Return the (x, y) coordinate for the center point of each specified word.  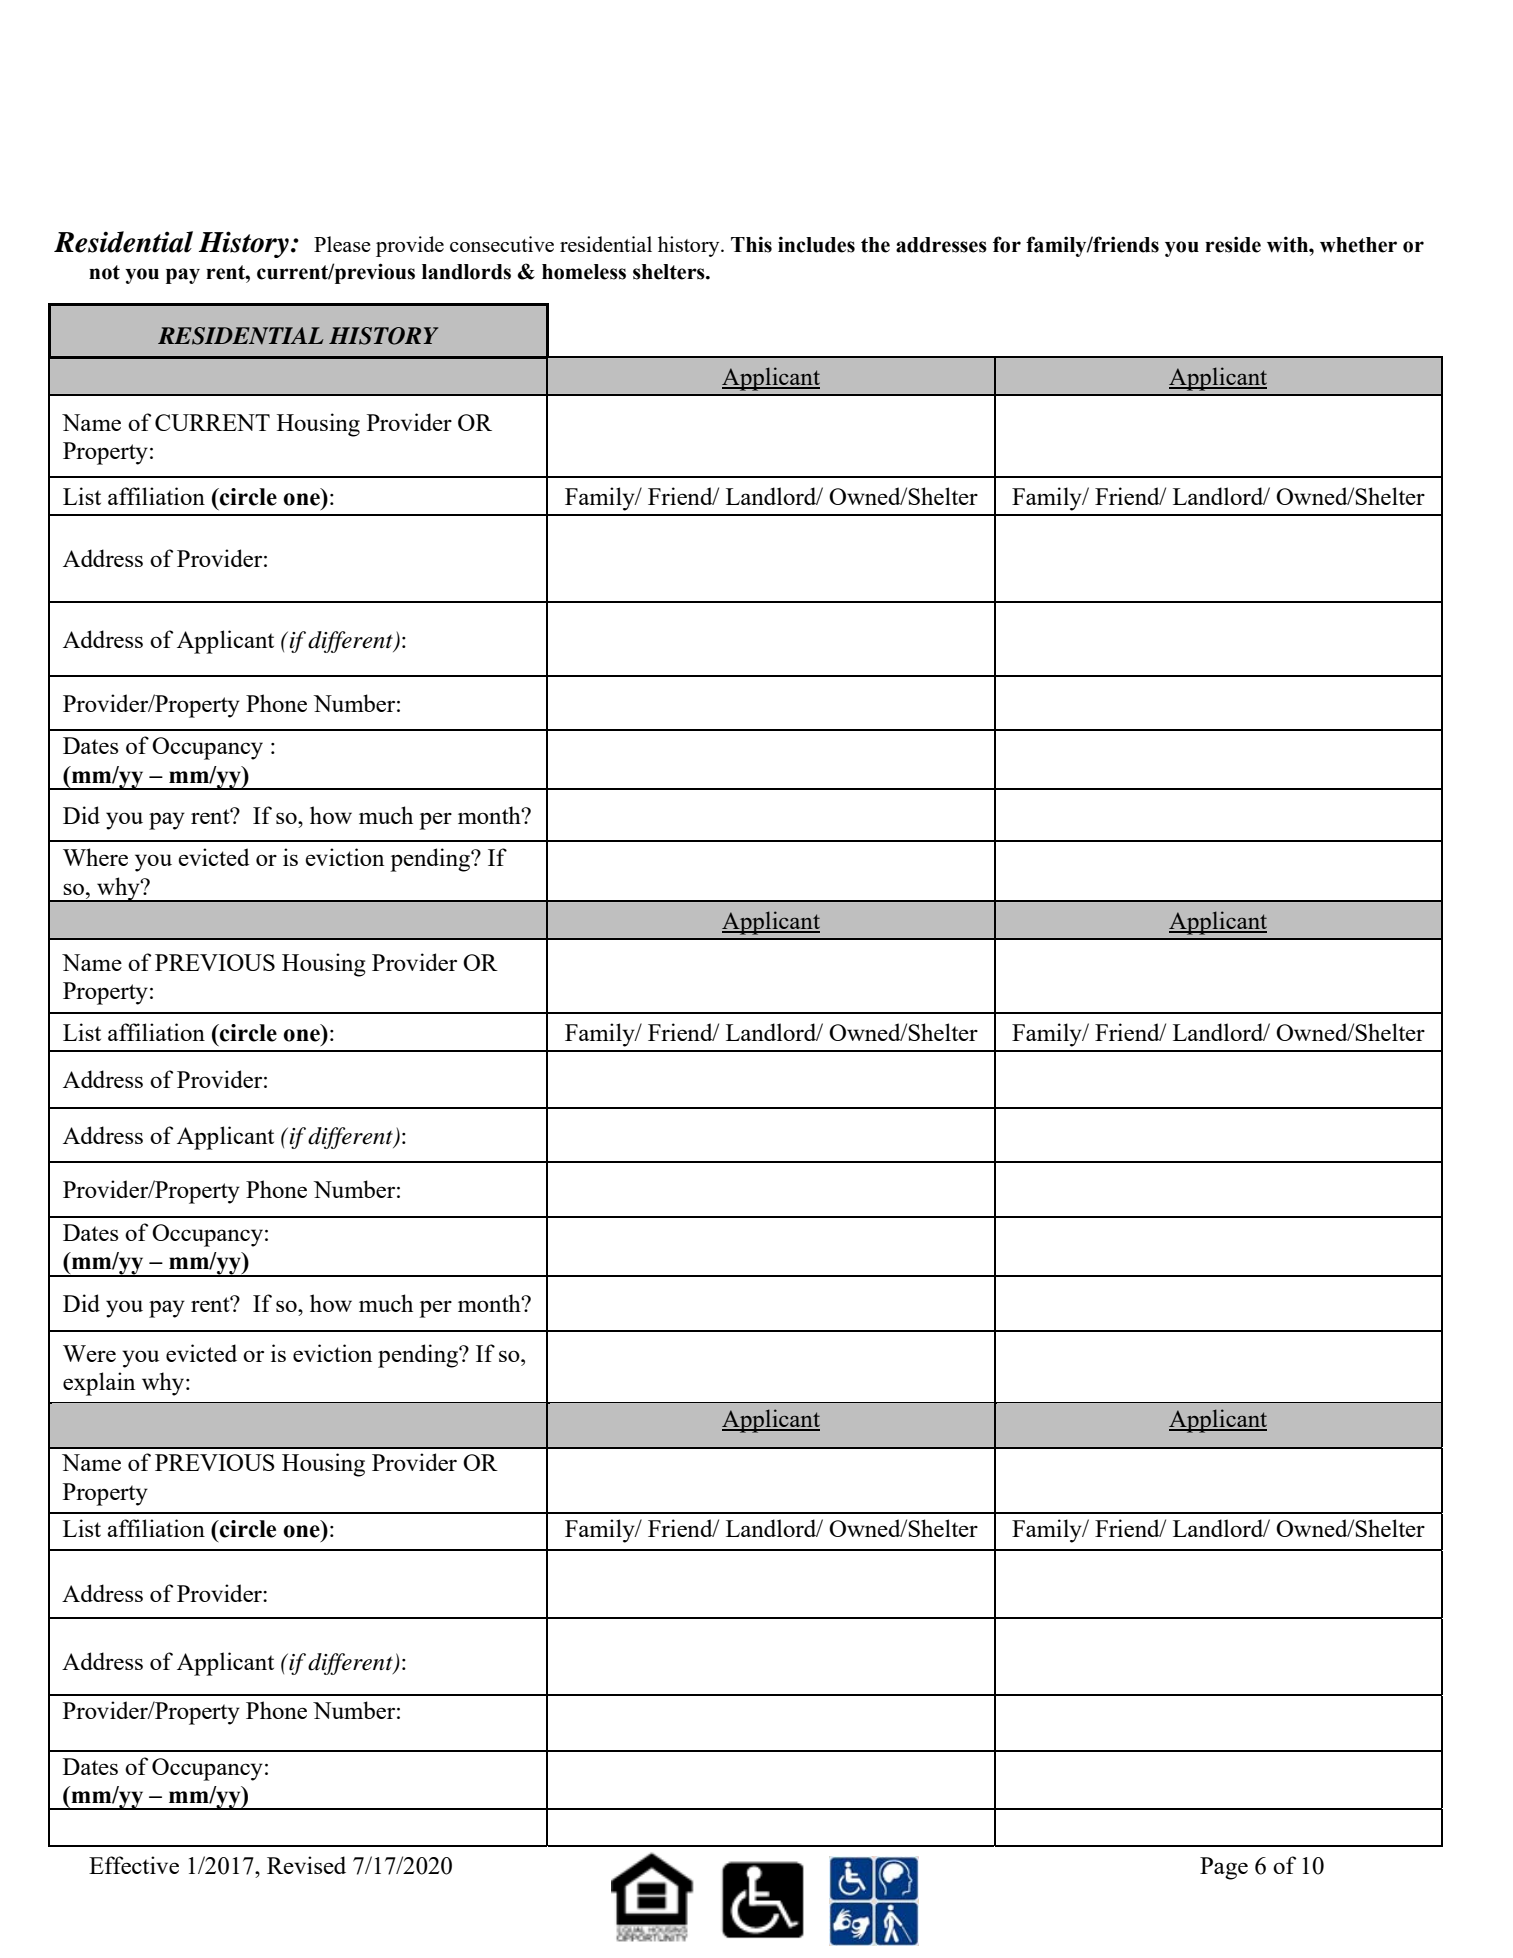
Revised (306, 1865)
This (751, 244)
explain (99, 1384)
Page (1224, 1868)
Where (95, 857)
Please (342, 244)
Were (89, 1353)
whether (1358, 245)
